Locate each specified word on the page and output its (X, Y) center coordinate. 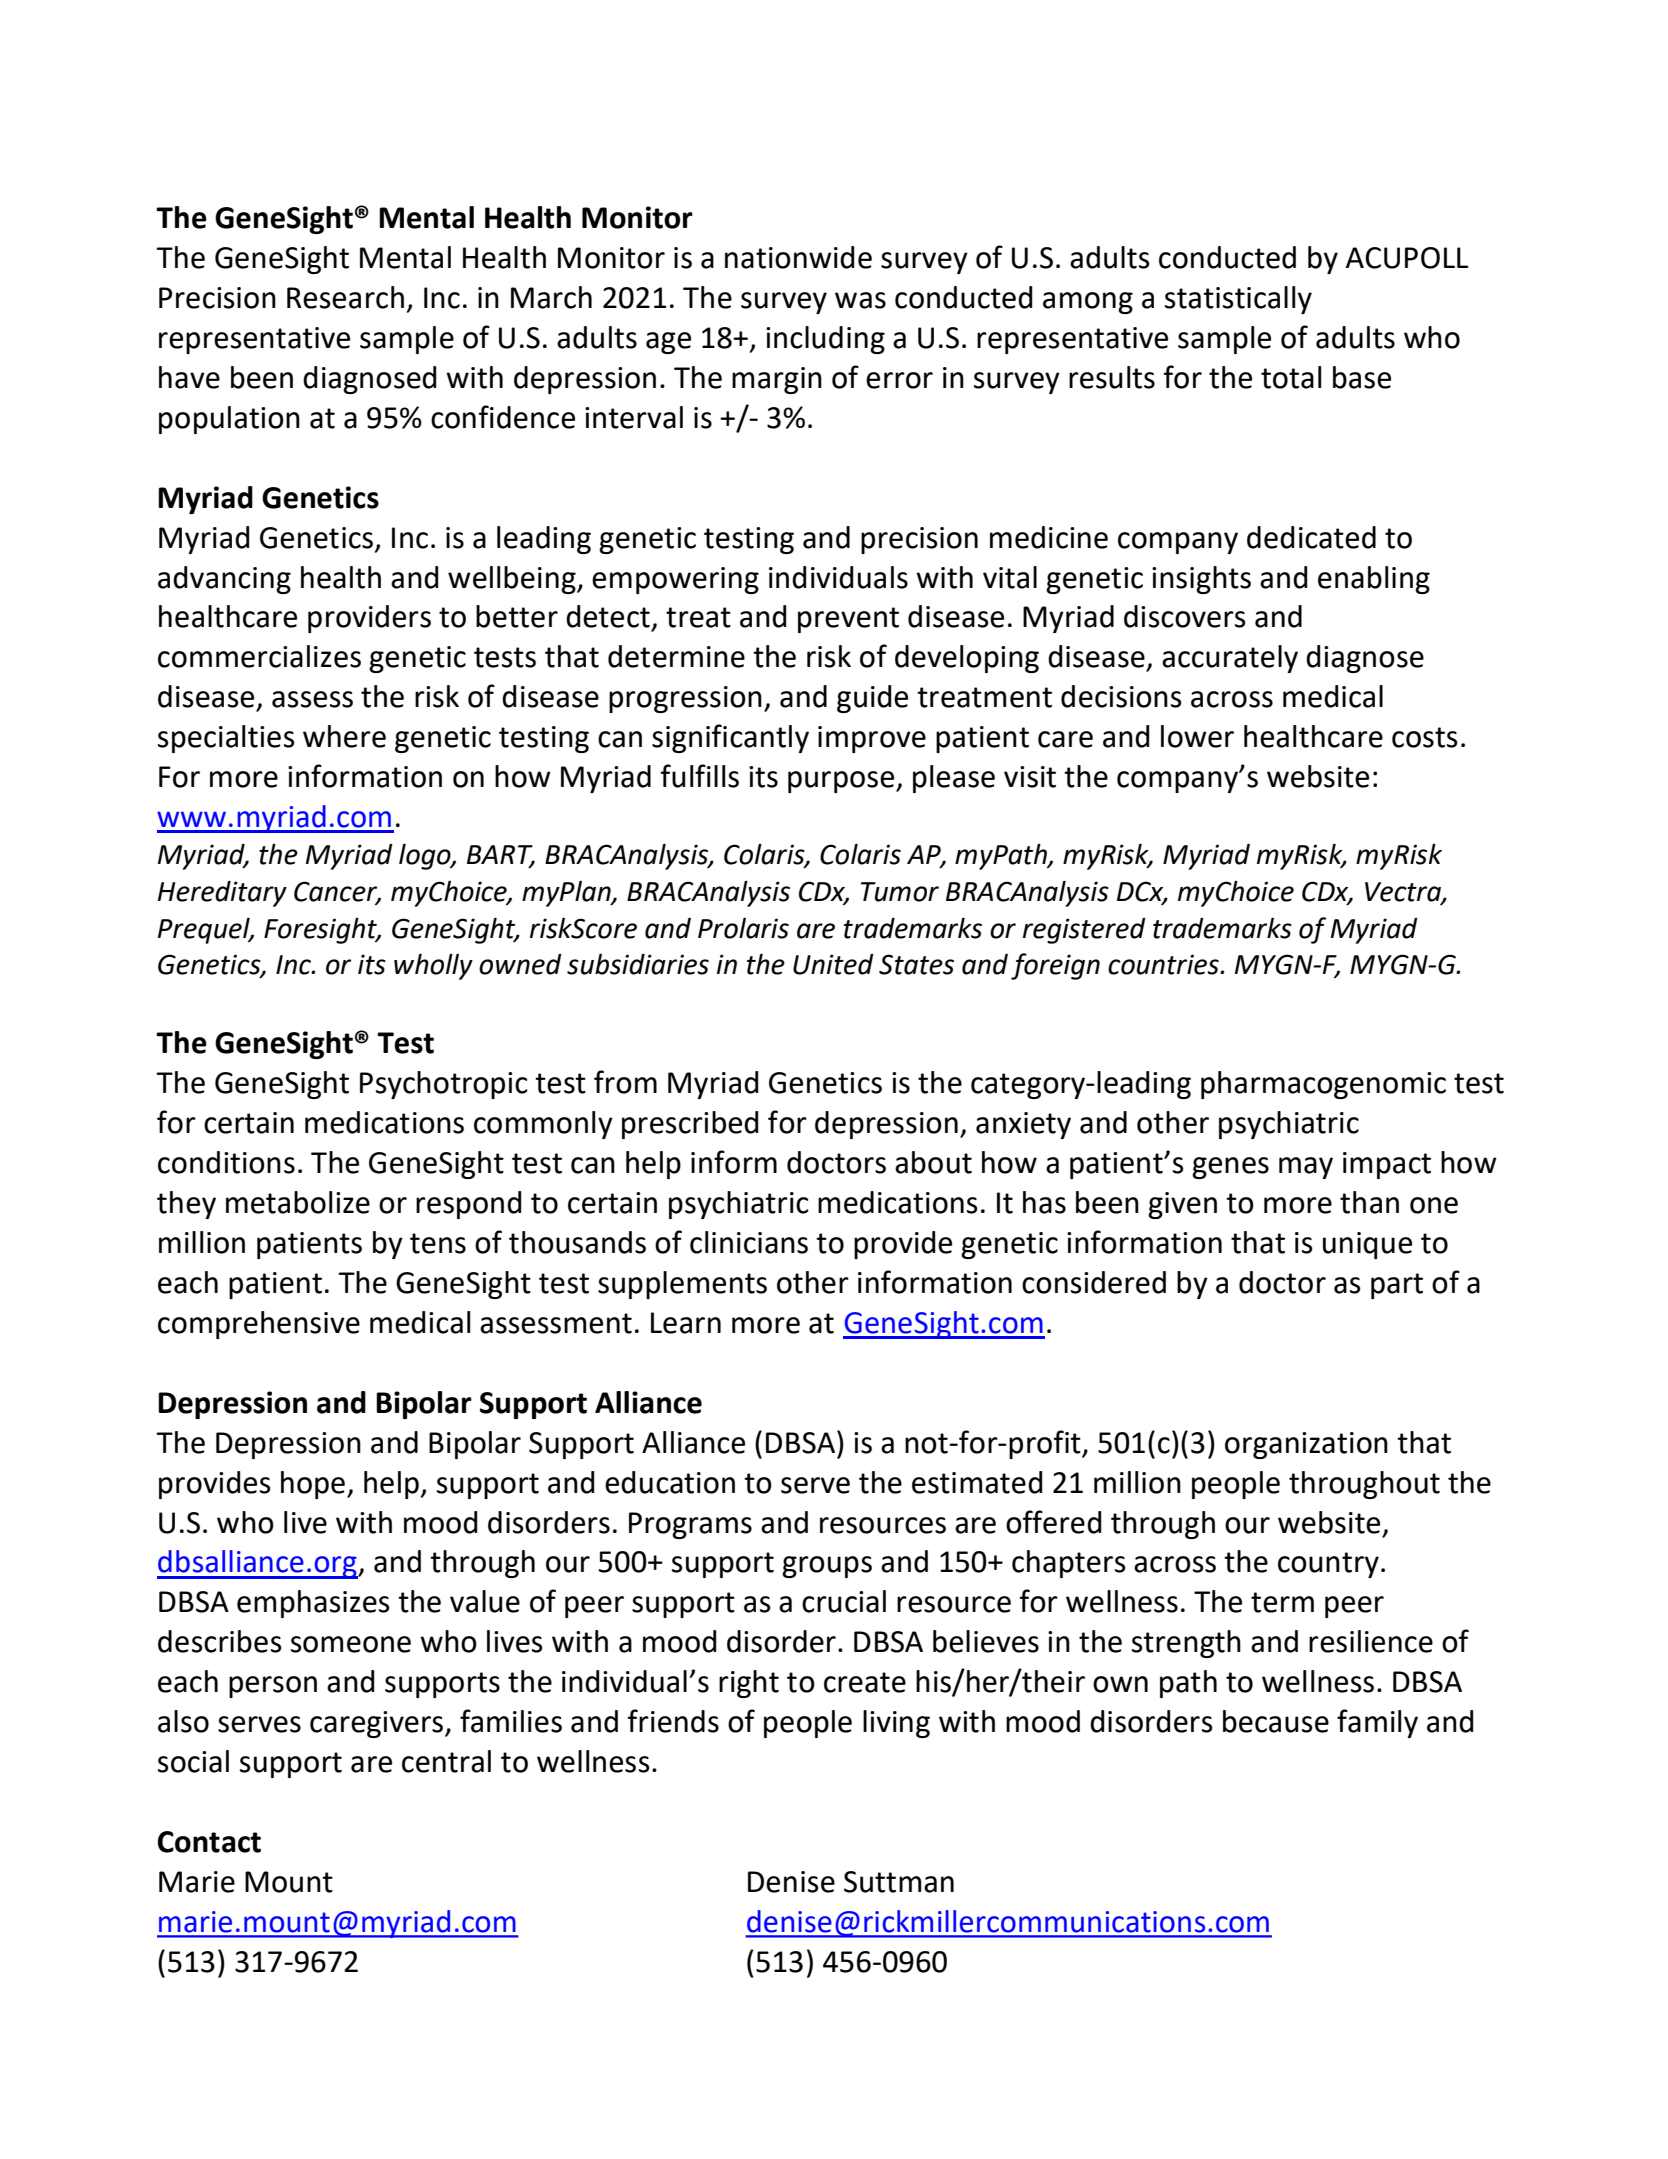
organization (1306, 1445)
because (1276, 1721)
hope (313, 1485)
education (670, 1482)
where (344, 736)
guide (872, 699)
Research (345, 297)
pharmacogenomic (1323, 1085)
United (833, 964)
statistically (1238, 300)
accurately (1230, 659)
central (446, 1761)
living (896, 1724)
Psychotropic (444, 1085)
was (860, 300)
